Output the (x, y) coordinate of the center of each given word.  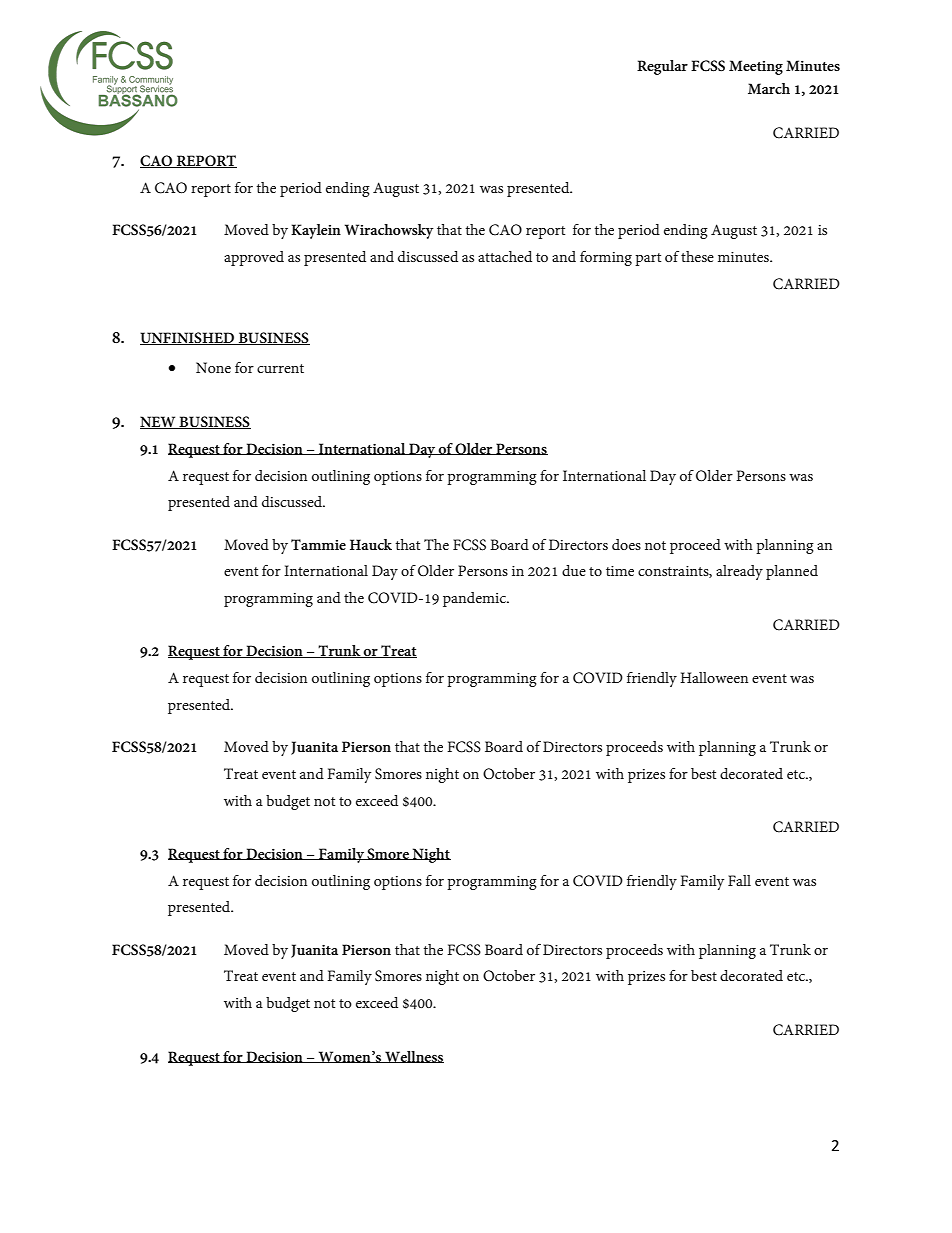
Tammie (318, 544)
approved (254, 258)
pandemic (475, 599)
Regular (662, 67)
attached (505, 256)
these (697, 256)
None (213, 367)
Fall (739, 880)
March (769, 88)
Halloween (714, 677)
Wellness (413, 1057)
